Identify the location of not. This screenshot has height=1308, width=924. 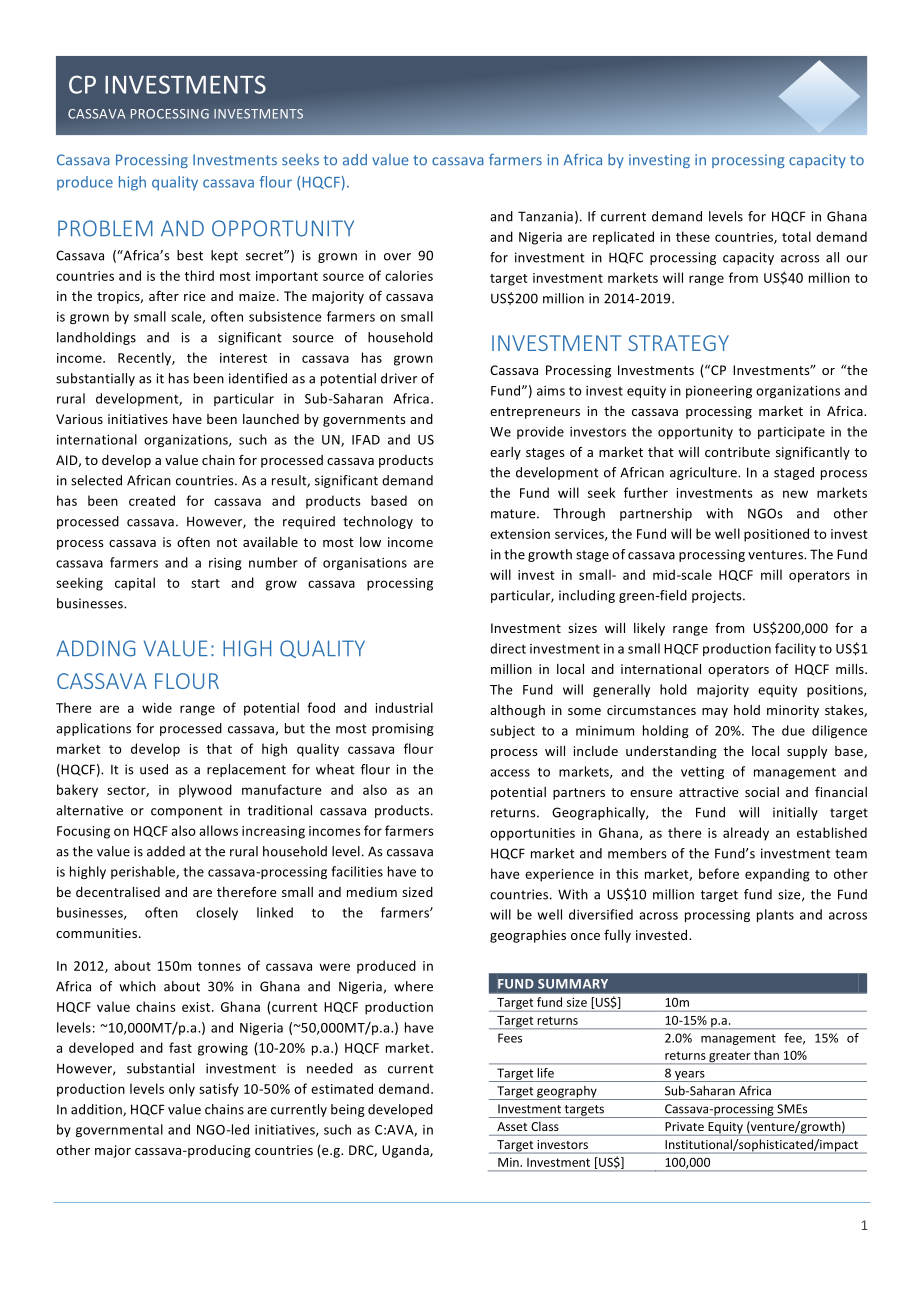
(227, 542).
